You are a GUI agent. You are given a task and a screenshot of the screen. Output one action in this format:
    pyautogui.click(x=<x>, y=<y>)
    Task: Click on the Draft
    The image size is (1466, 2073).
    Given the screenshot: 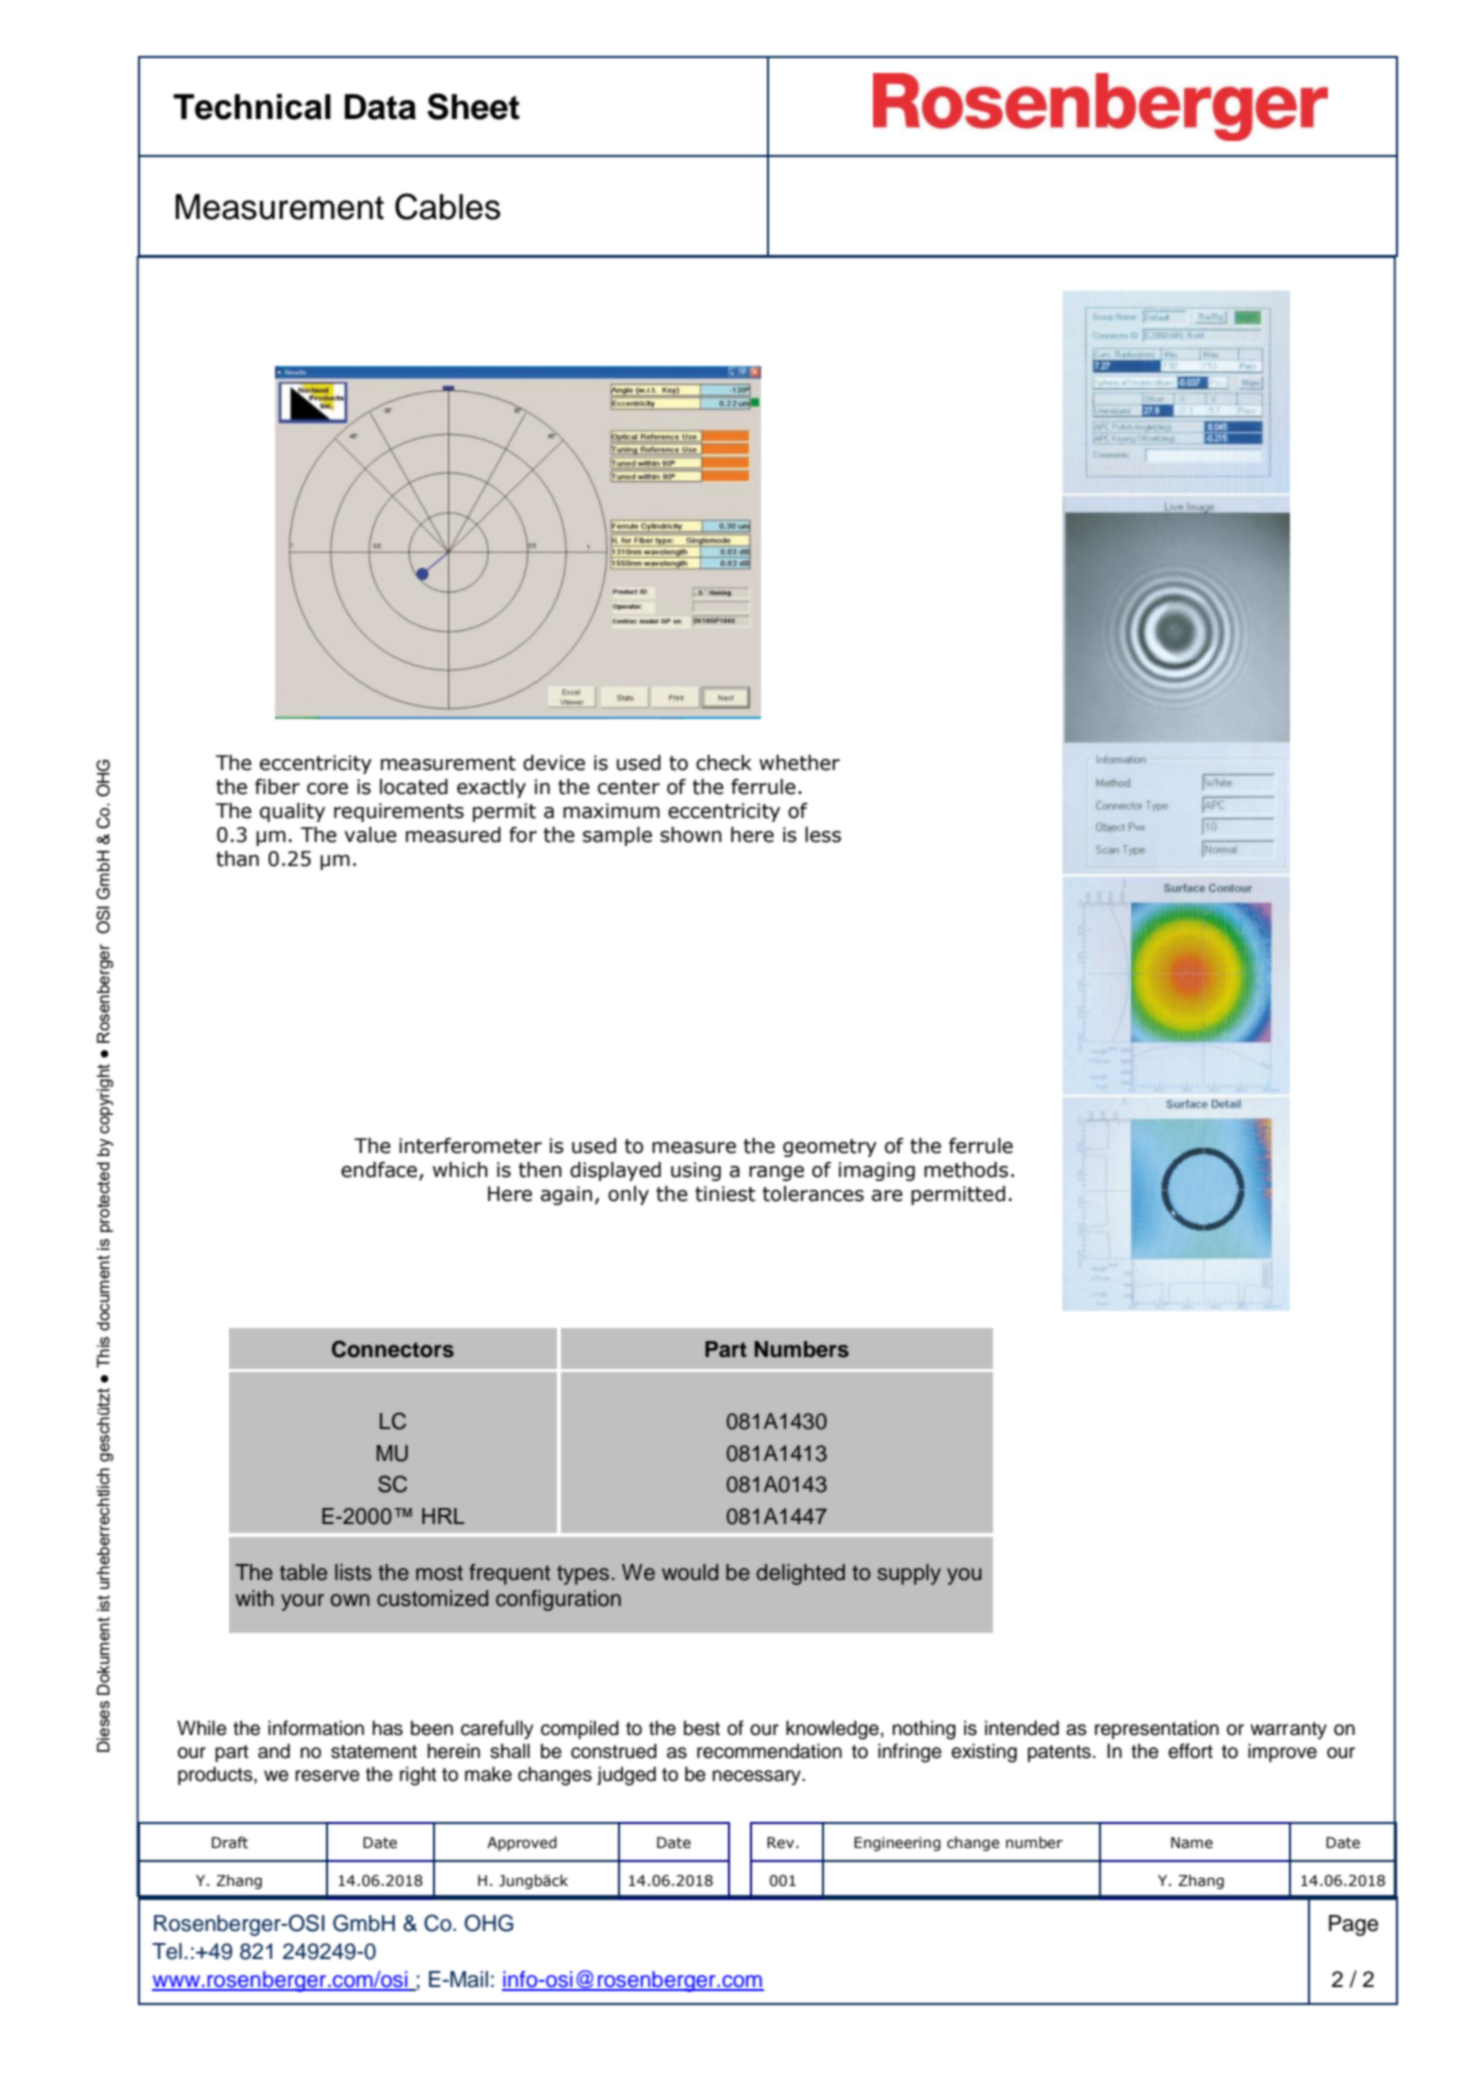 What is the action you would take?
    pyautogui.click(x=230, y=1842)
